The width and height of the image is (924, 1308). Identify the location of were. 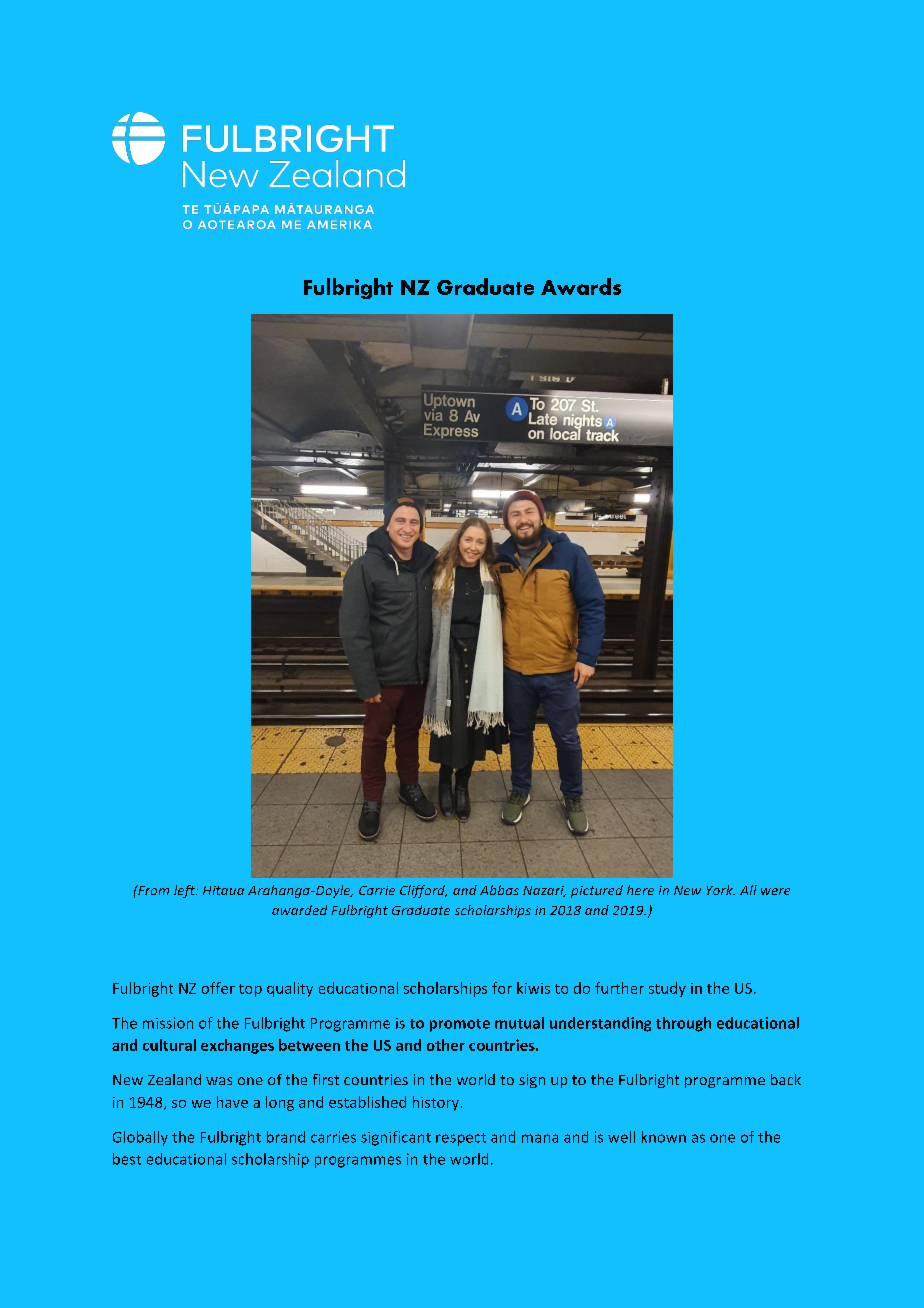
(775, 891).
